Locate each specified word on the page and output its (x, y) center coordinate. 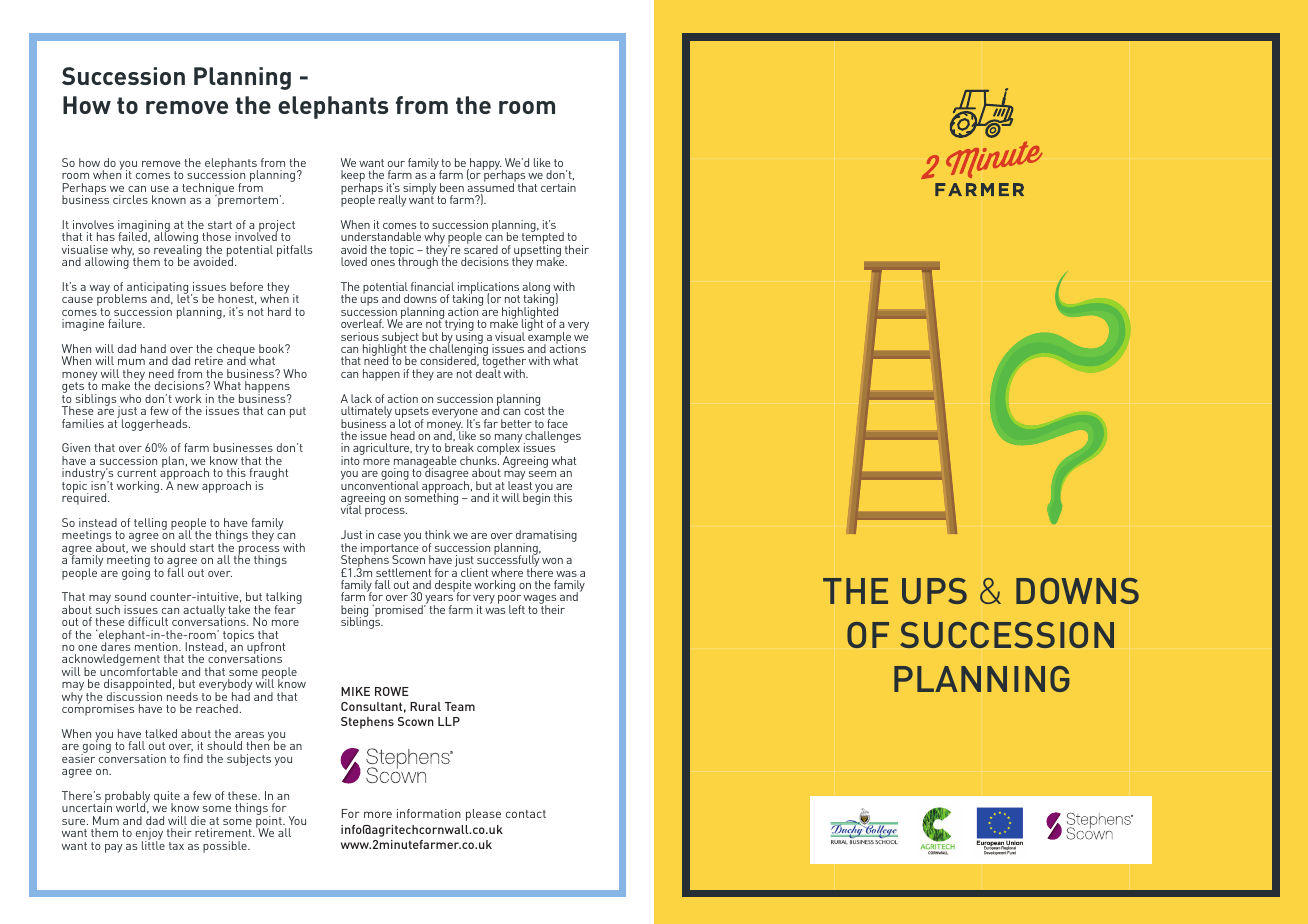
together (503, 363)
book (273, 348)
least (520, 484)
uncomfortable (139, 670)
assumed (491, 188)
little (153, 844)
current (136, 473)
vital (351, 509)
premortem (247, 200)
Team (460, 706)
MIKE (355, 691)
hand (153, 348)
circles (130, 199)
